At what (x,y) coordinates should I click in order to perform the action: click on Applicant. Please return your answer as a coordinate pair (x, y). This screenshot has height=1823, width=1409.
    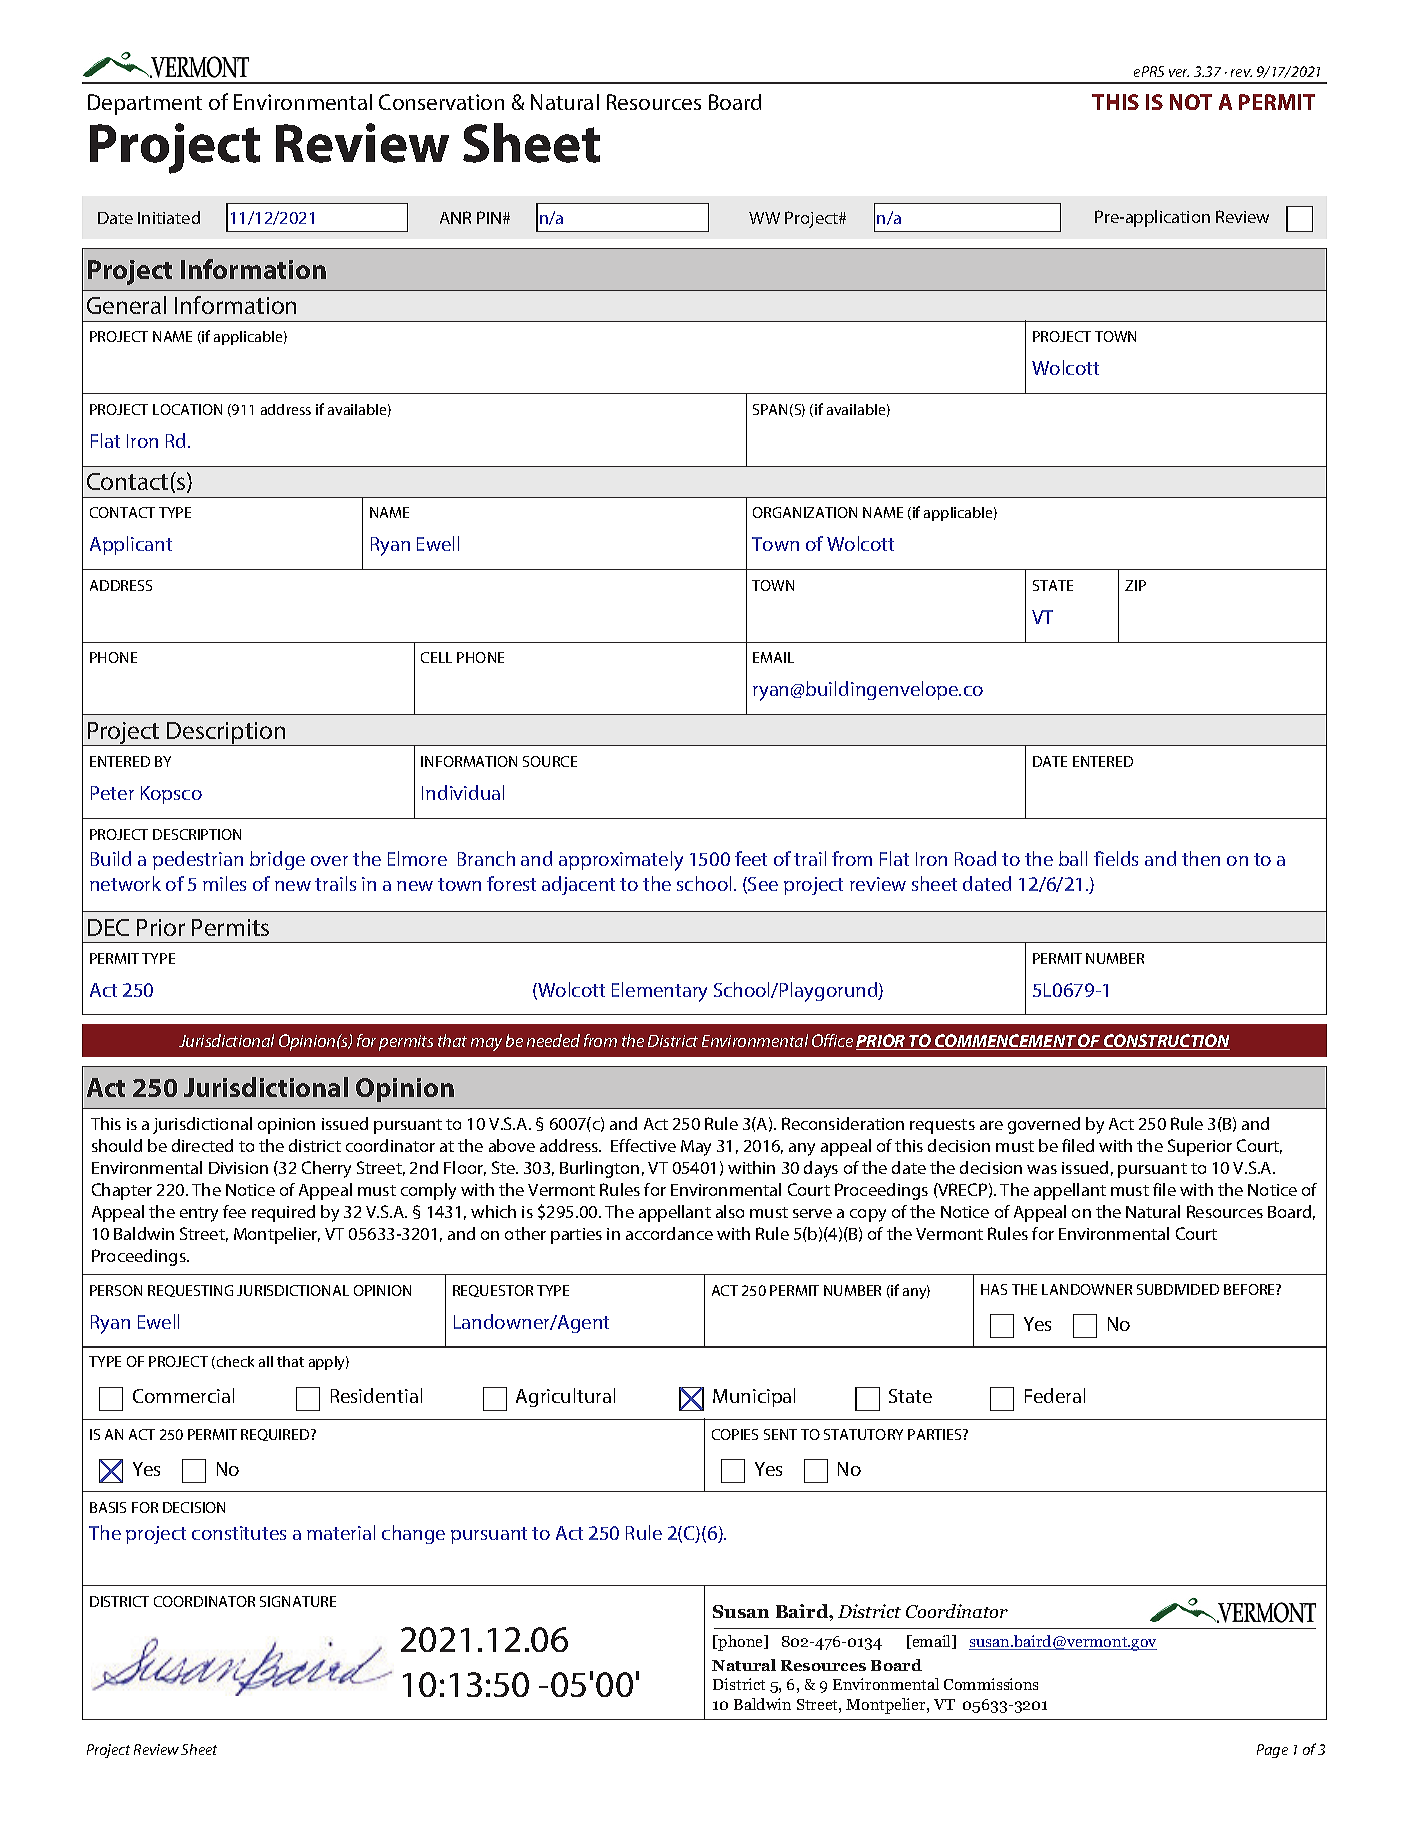
    Looking at the image, I should click on (131, 545).
